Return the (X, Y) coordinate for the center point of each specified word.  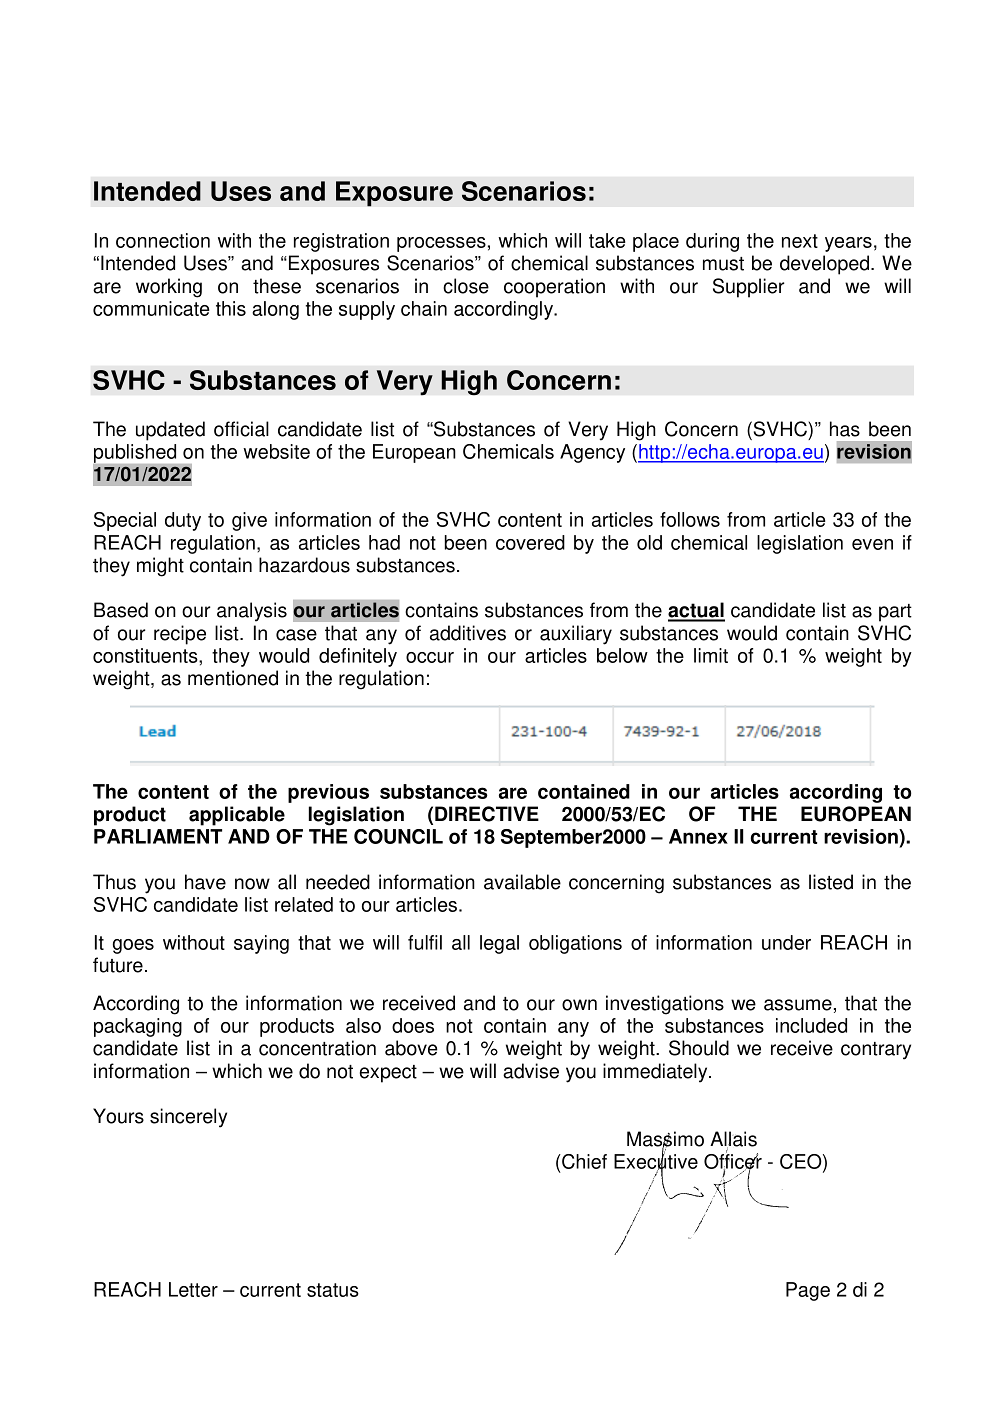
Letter (193, 1289)
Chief (583, 1161)
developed (826, 265)
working (169, 288)
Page (808, 1291)
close (466, 286)
